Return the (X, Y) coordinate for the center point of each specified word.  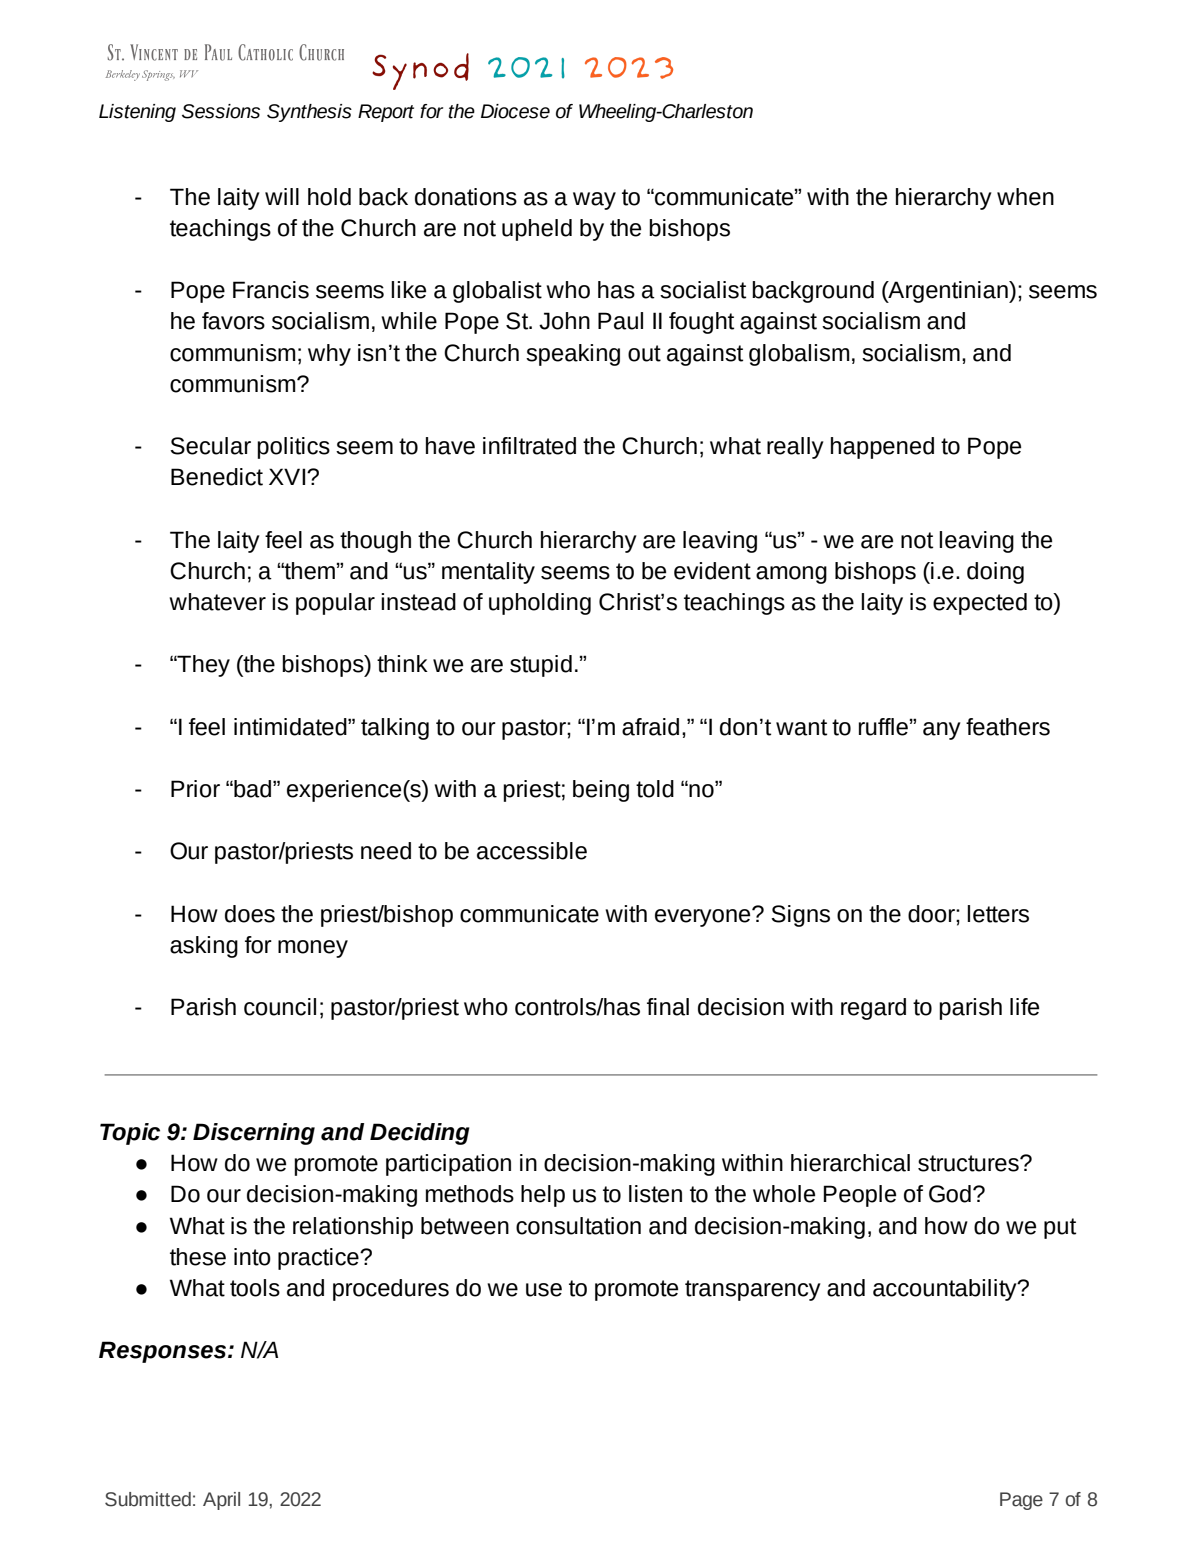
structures (969, 1163)
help (543, 1196)
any (942, 731)
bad (253, 789)
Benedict (217, 477)
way (594, 201)
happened (882, 448)
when (1025, 197)
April (221, 1501)
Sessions (221, 111)
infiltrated (529, 446)
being (601, 791)
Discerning (254, 1134)
